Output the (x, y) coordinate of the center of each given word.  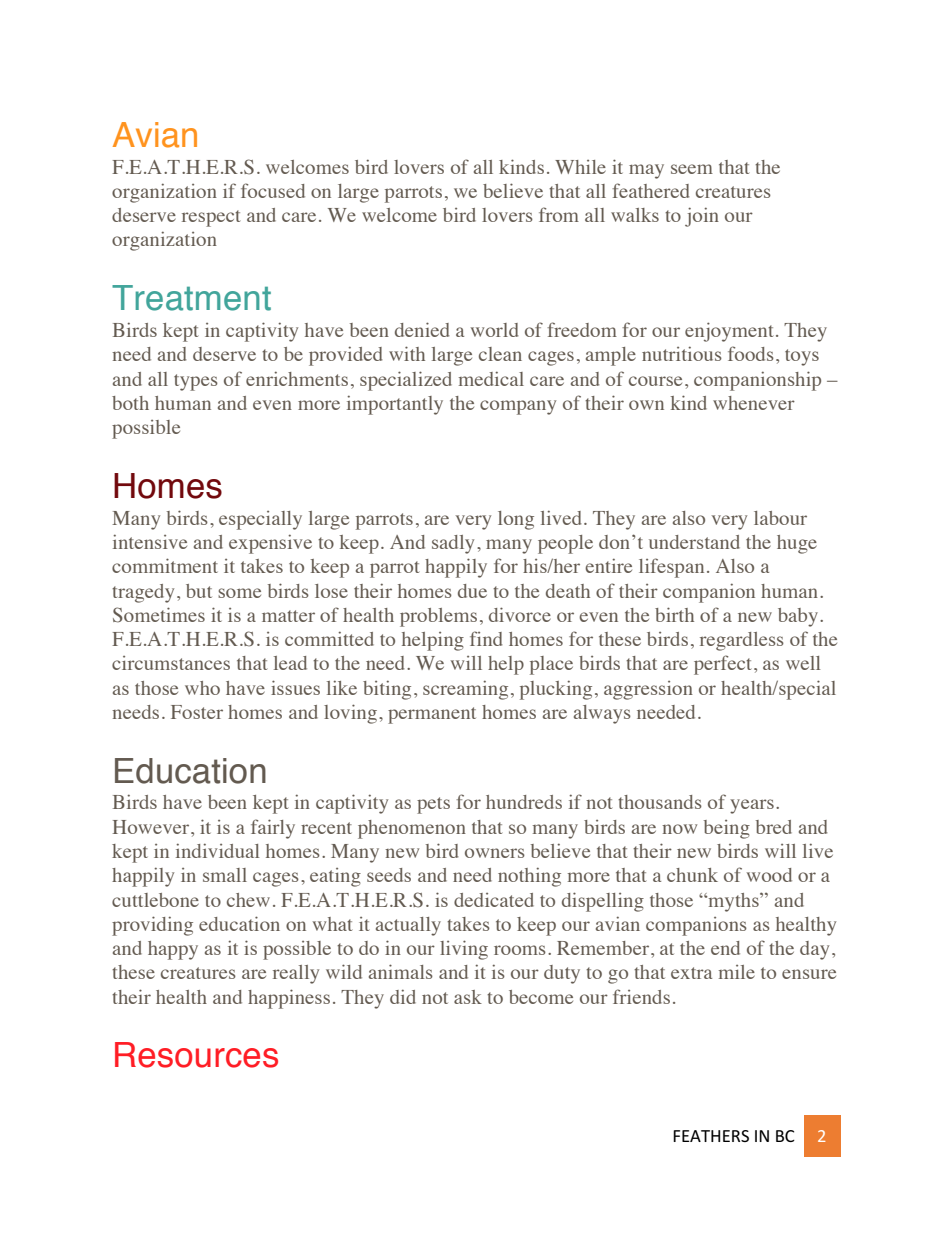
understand (694, 542)
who (202, 688)
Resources (196, 1055)
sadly (453, 544)
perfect (724, 665)
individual (218, 850)
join (702, 217)
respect (211, 218)
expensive (270, 544)
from (559, 214)
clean (500, 354)
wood (769, 875)
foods (751, 353)
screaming (465, 690)
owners (495, 853)
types (196, 382)
